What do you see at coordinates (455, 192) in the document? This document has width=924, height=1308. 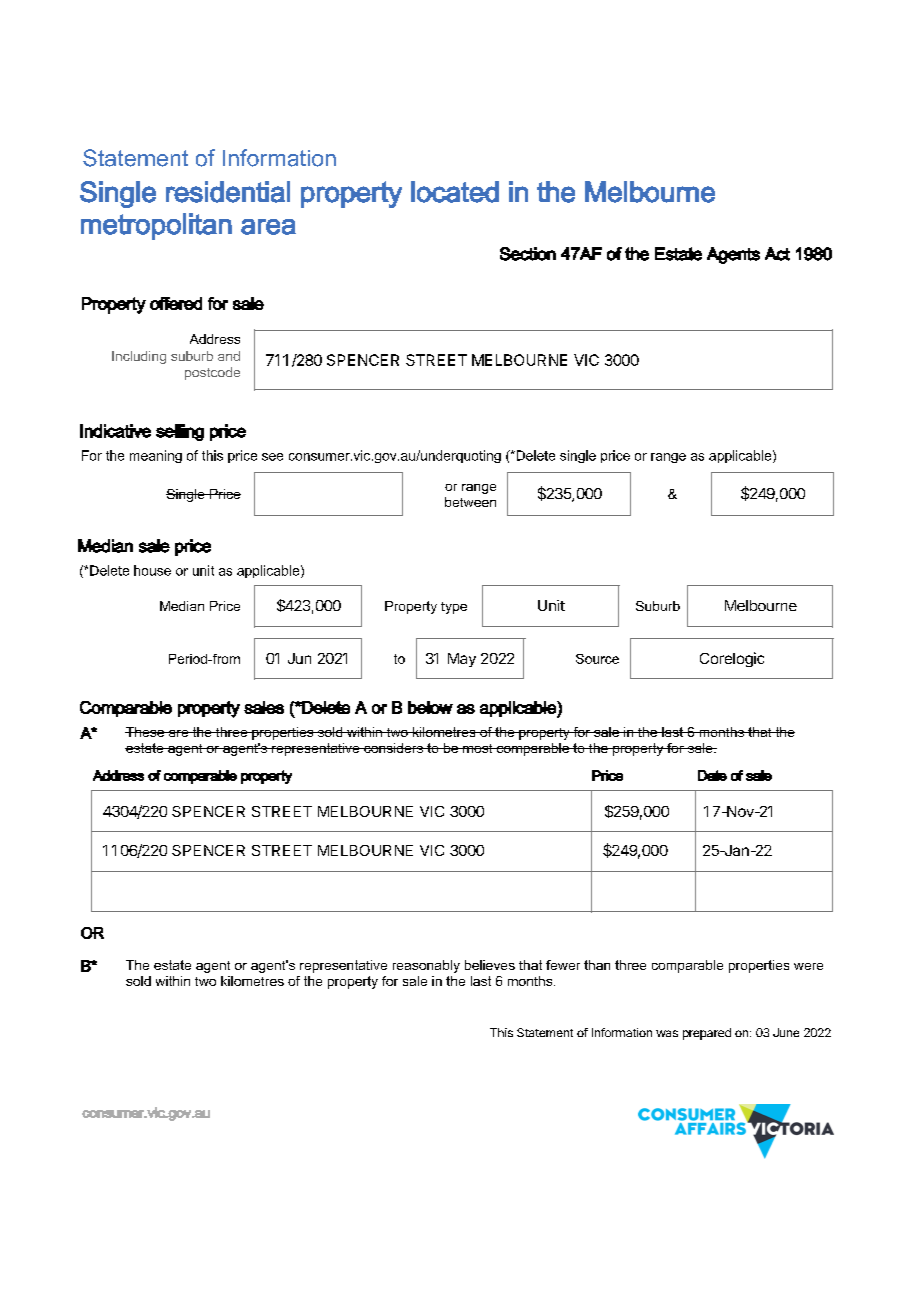 I see `located` at bounding box center [455, 192].
